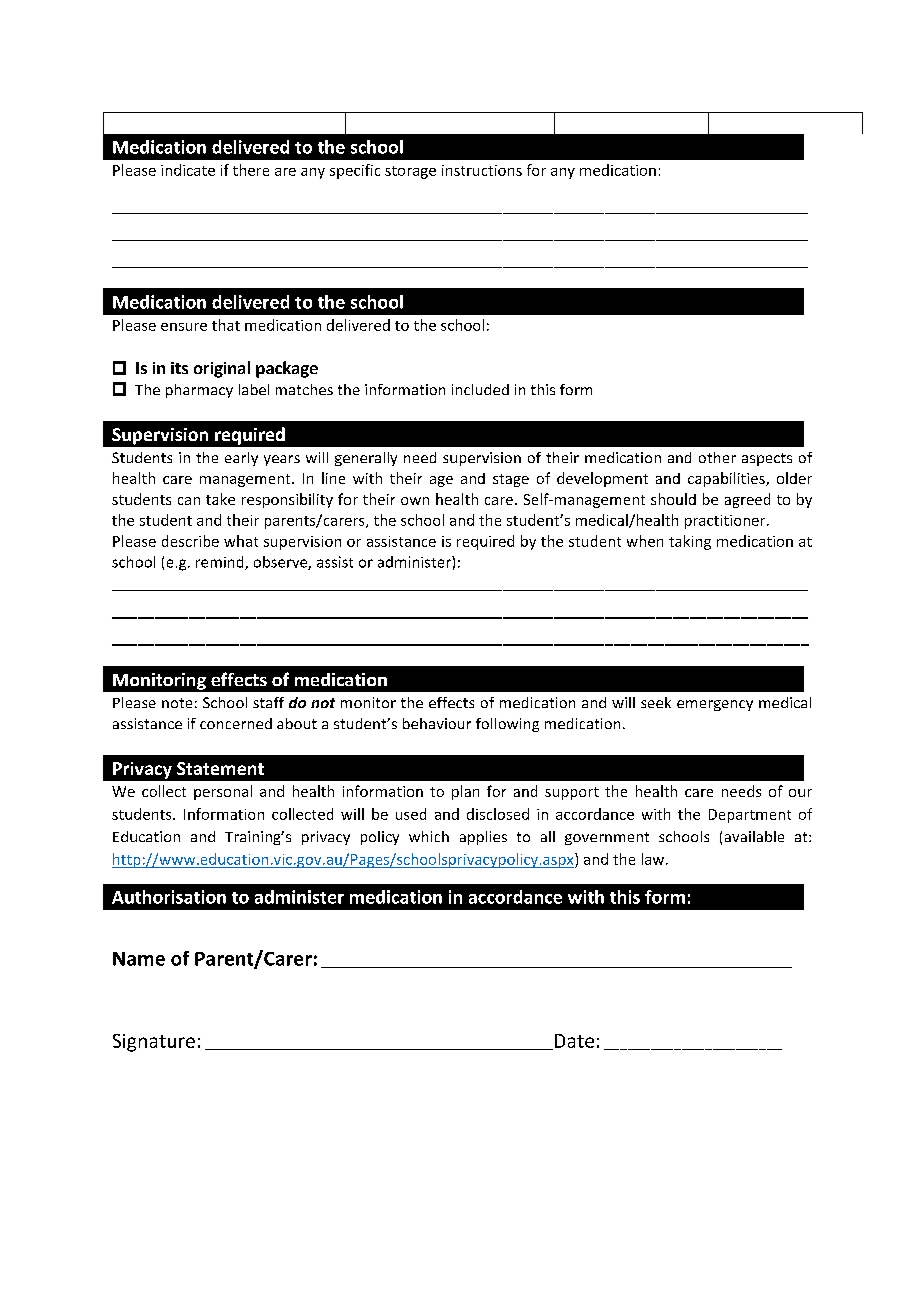  Describe the element at coordinates (482, 170) in the screenshot. I see `instructions` at that location.
